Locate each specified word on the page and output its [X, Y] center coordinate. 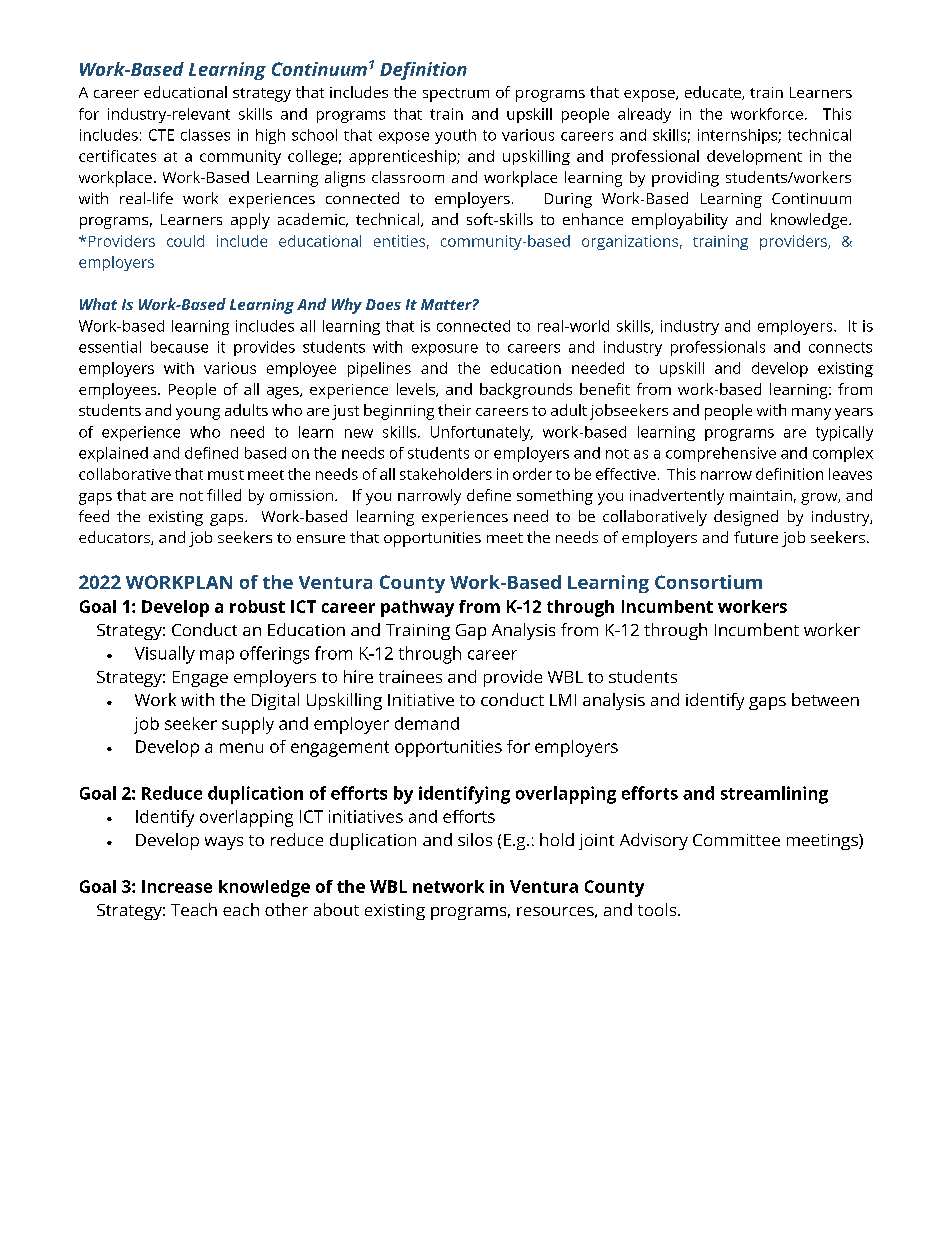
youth [455, 136]
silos [475, 839]
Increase [177, 886]
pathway [417, 608]
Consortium [708, 582]
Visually [165, 655]
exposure [445, 350]
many [811, 414]
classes [205, 135]
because [179, 347]
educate [714, 93]
